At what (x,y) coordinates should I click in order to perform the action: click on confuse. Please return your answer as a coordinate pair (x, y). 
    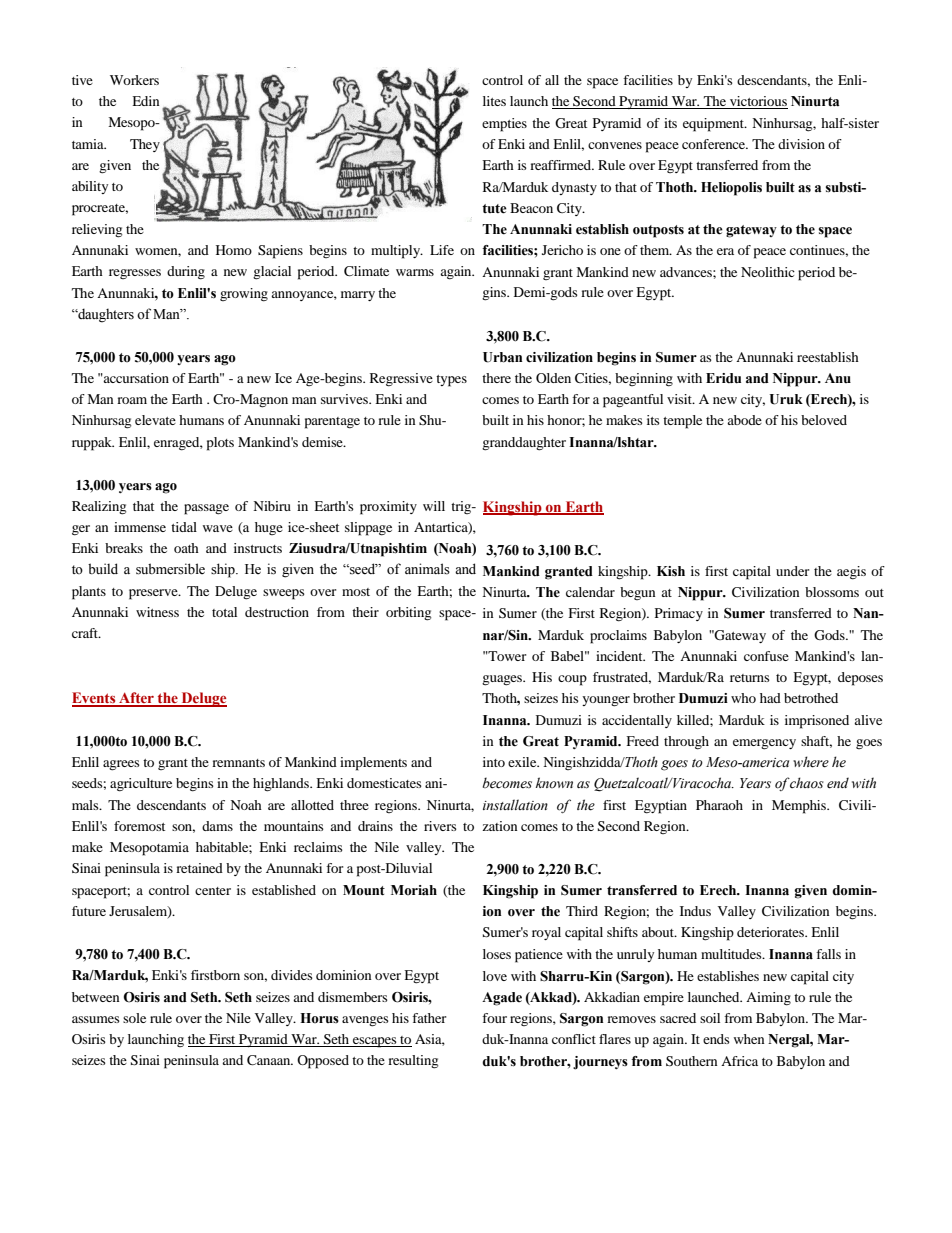
    Looking at the image, I should click on (766, 656).
